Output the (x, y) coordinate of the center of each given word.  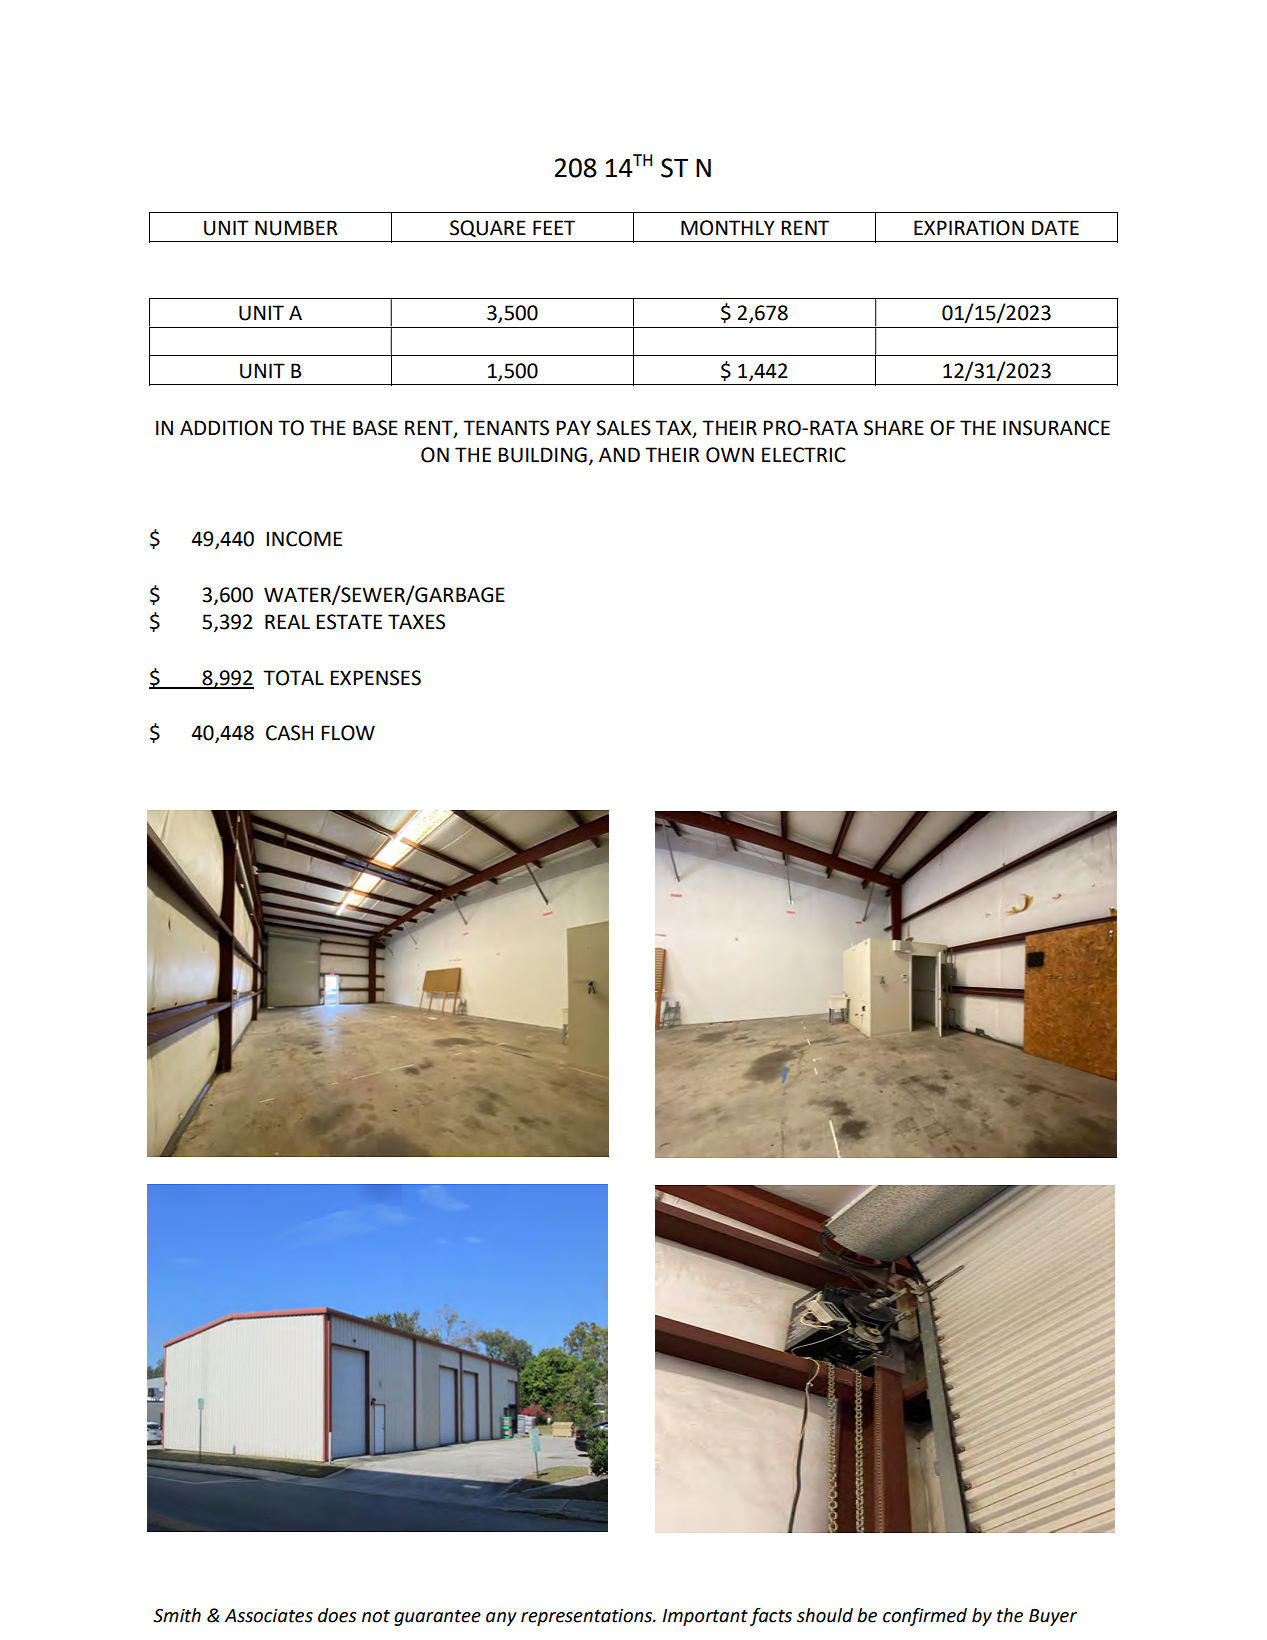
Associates (268, 1616)
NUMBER (296, 228)
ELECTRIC (804, 455)
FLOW (348, 733)
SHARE (894, 428)
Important (705, 1617)
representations (587, 1617)
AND (619, 454)
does (337, 1615)
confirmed (925, 1617)
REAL (287, 621)
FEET (554, 227)
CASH (289, 733)
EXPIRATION (969, 228)
